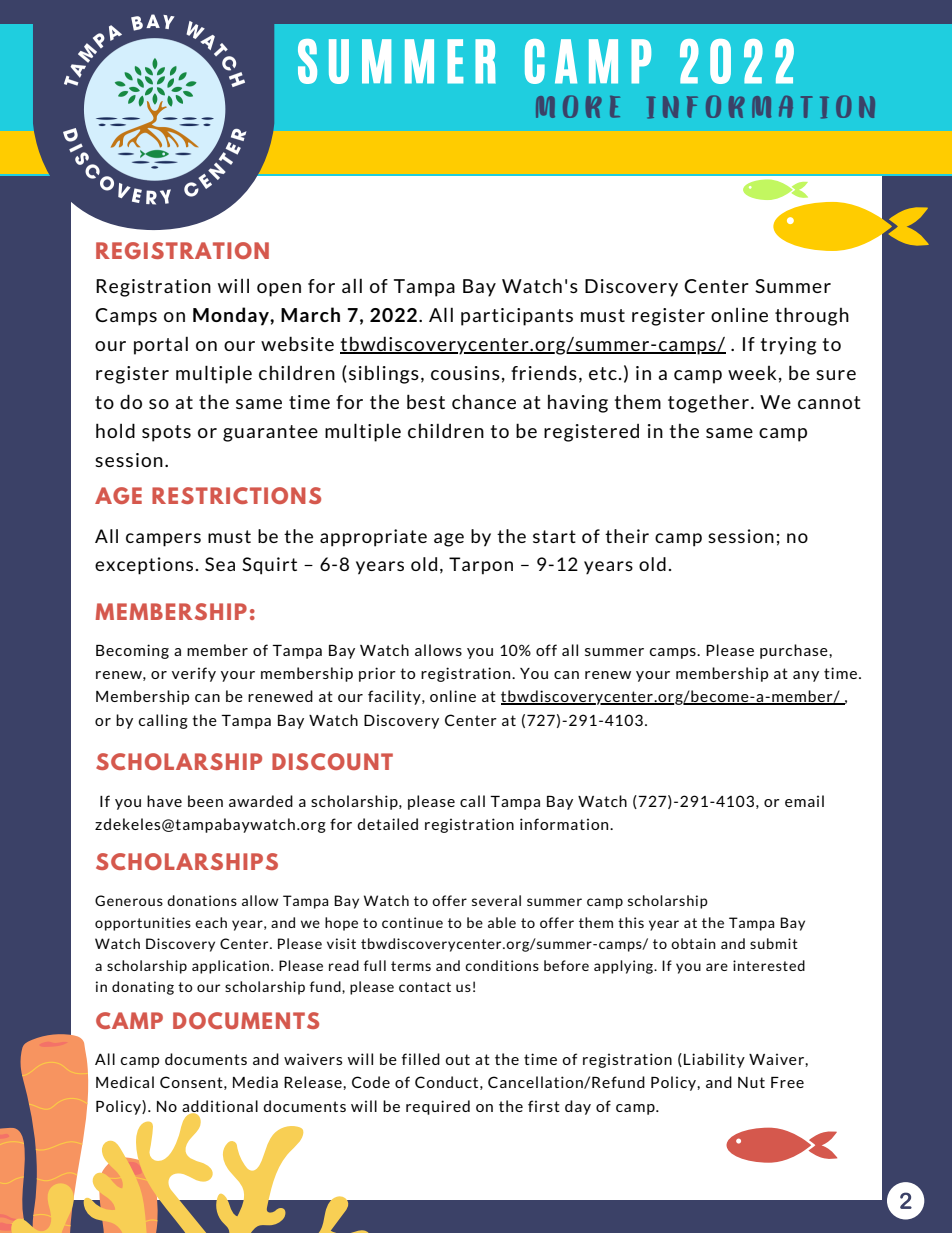 The image size is (952, 1233). I want to click on their, so click(627, 536).
